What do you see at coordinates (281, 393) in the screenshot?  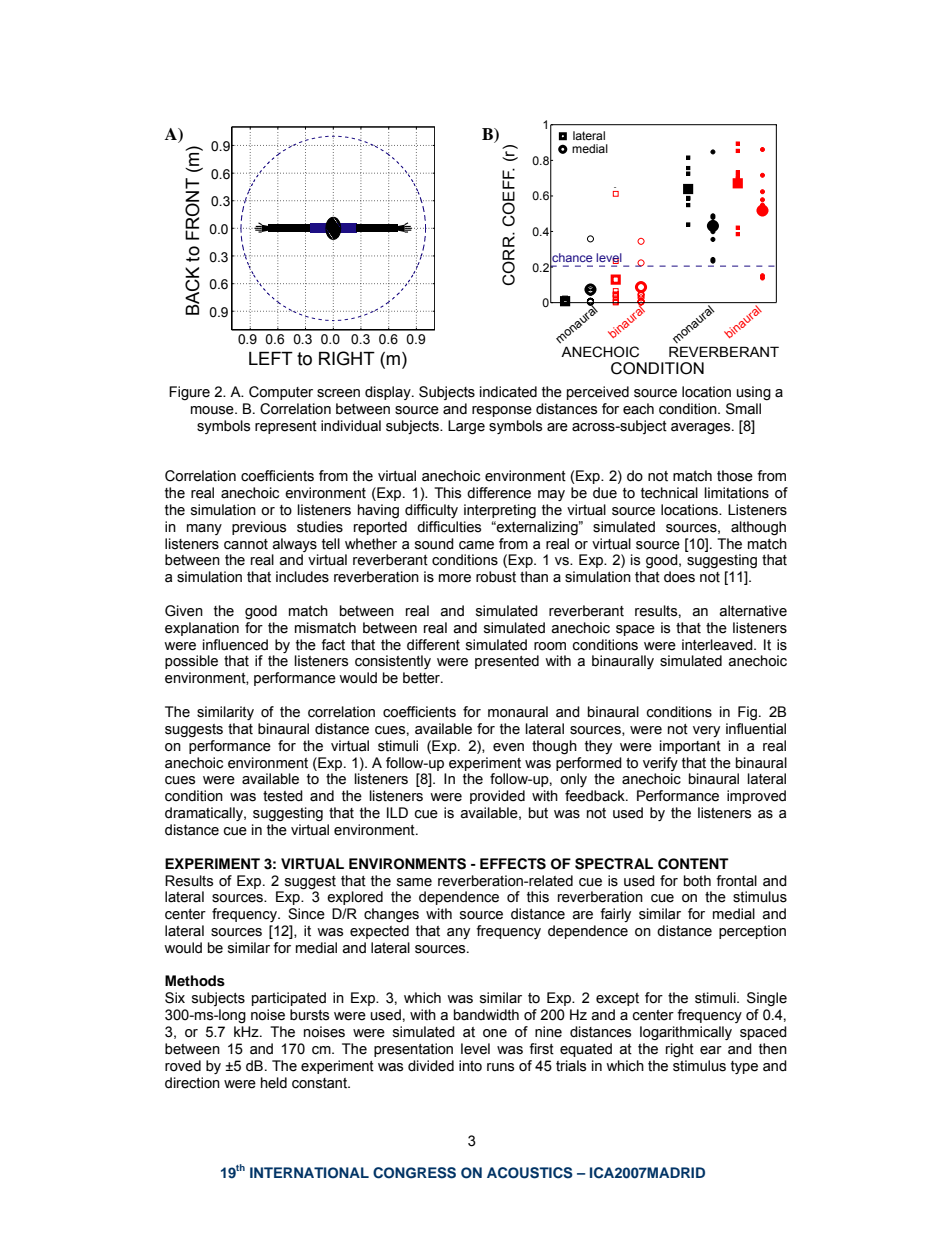 I see `Computer` at bounding box center [281, 393].
